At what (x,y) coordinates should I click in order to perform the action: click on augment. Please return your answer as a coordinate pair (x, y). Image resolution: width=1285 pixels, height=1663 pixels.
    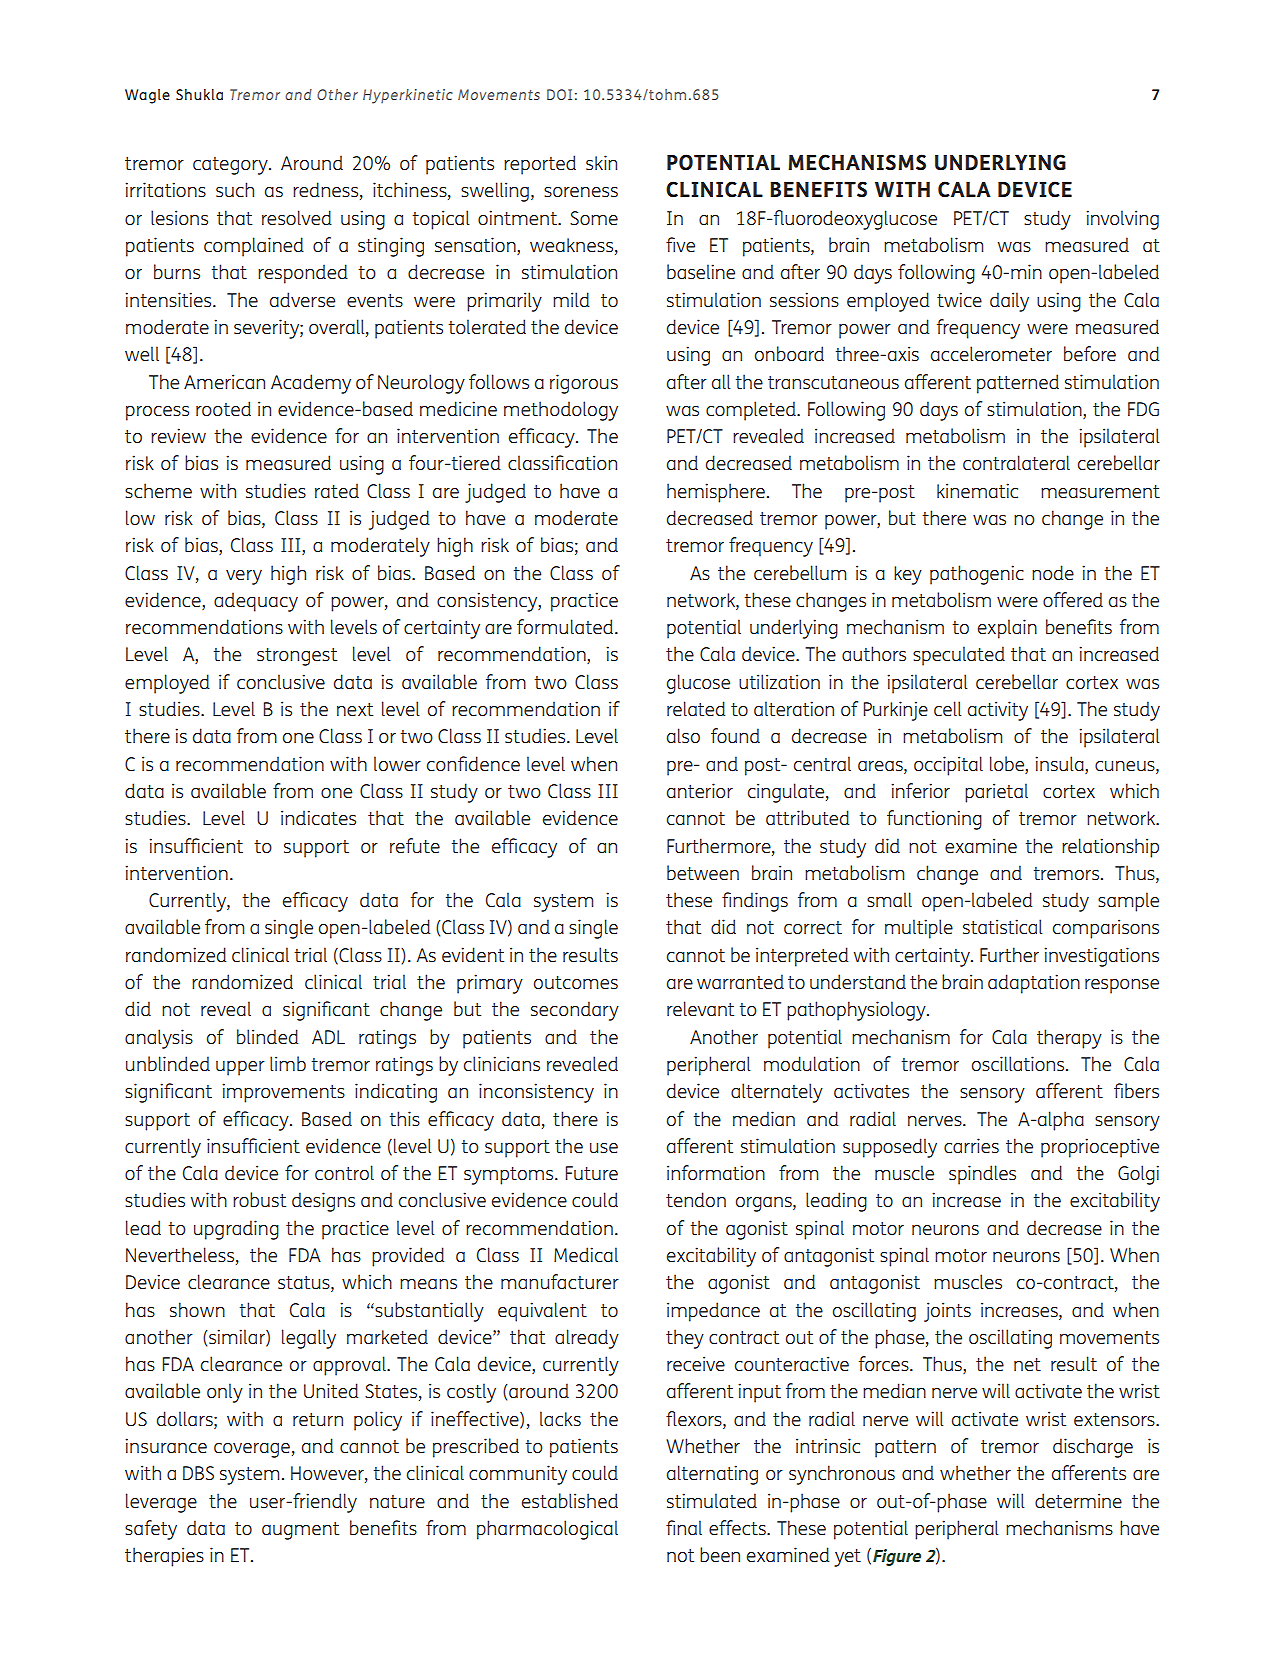
    Looking at the image, I should click on (300, 1531).
